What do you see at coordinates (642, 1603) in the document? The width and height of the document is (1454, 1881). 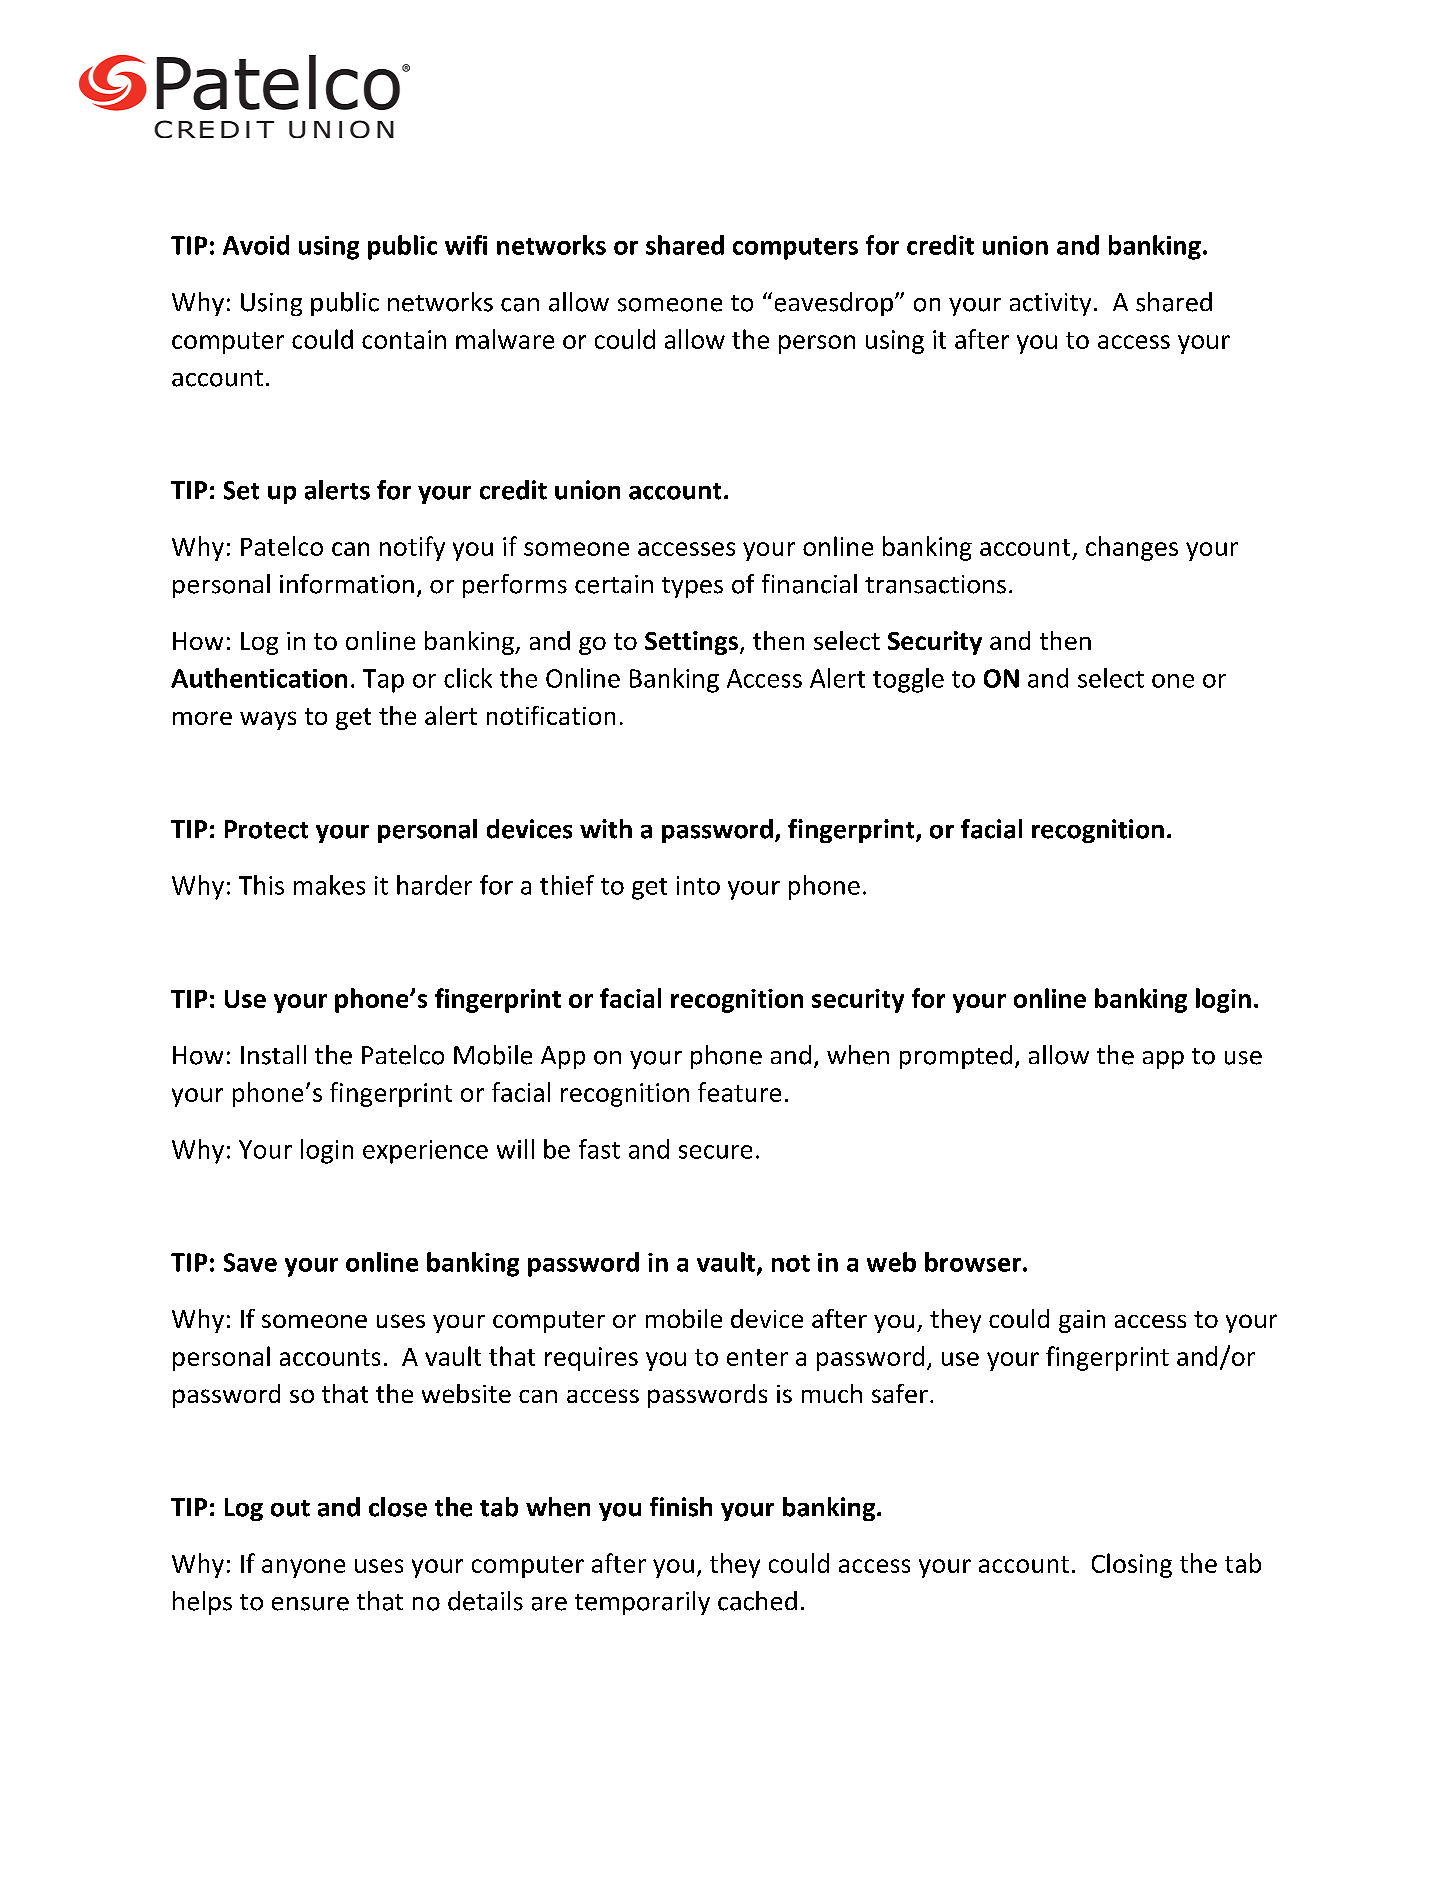 I see `temporarily` at bounding box center [642, 1603].
